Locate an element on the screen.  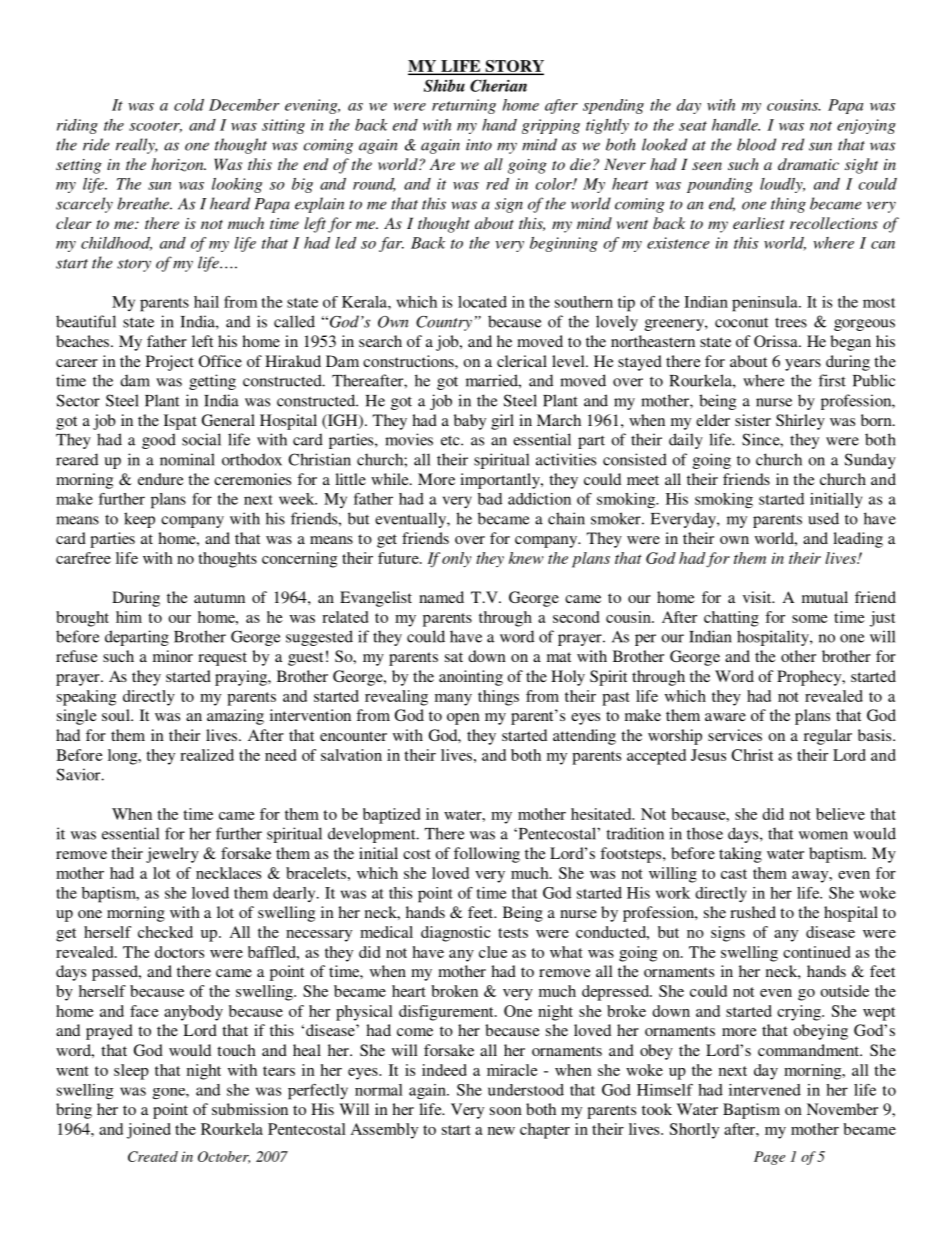
joined is located at coordinates (149, 1131).
